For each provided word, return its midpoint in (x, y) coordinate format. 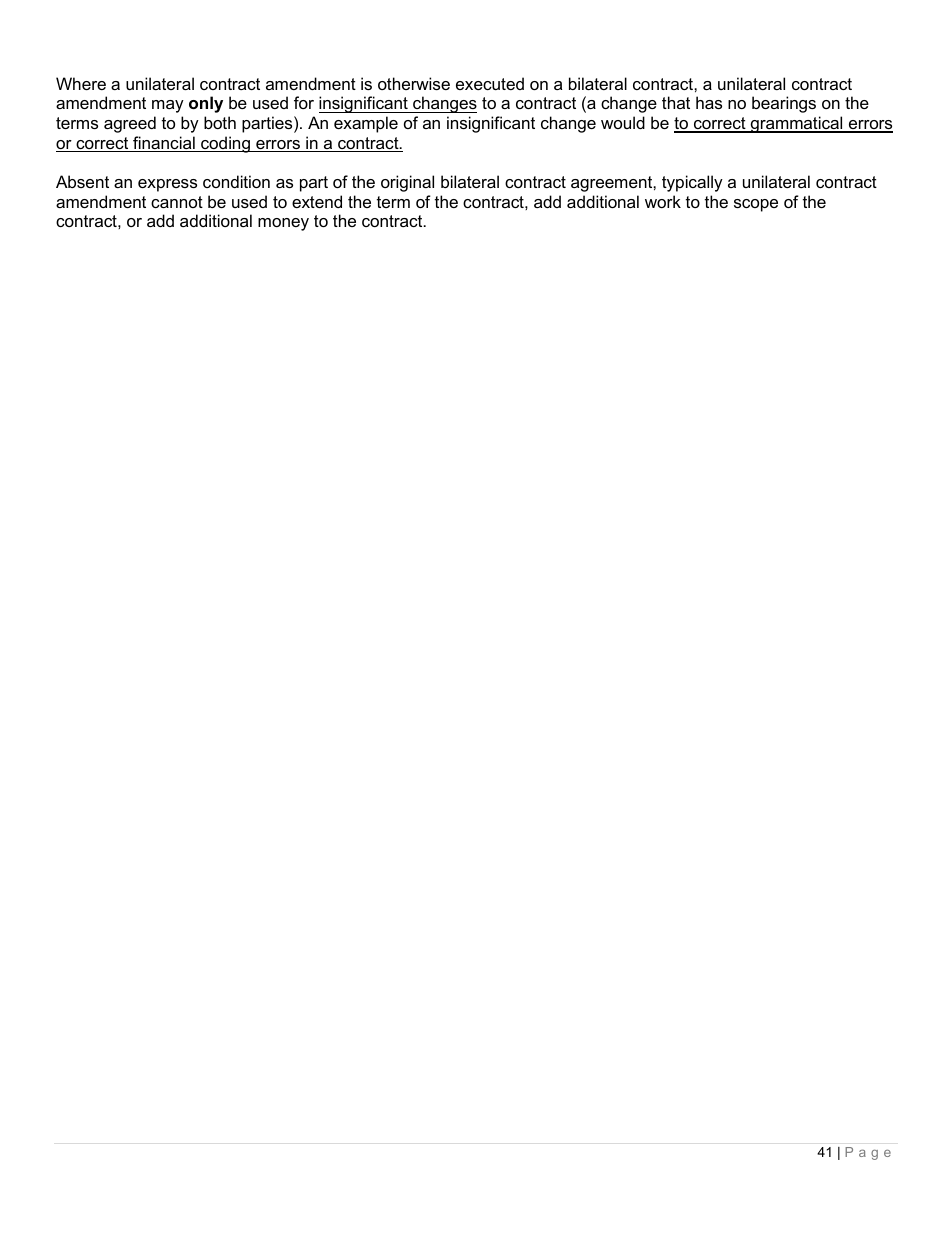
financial (164, 144)
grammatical (797, 124)
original (407, 183)
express (167, 185)
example (366, 124)
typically (692, 183)
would (623, 122)
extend (317, 201)
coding (225, 144)
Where (81, 83)
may (168, 106)
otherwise (414, 83)
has (709, 102)
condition (236, 181)
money (283, 224)
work (663, 201)
